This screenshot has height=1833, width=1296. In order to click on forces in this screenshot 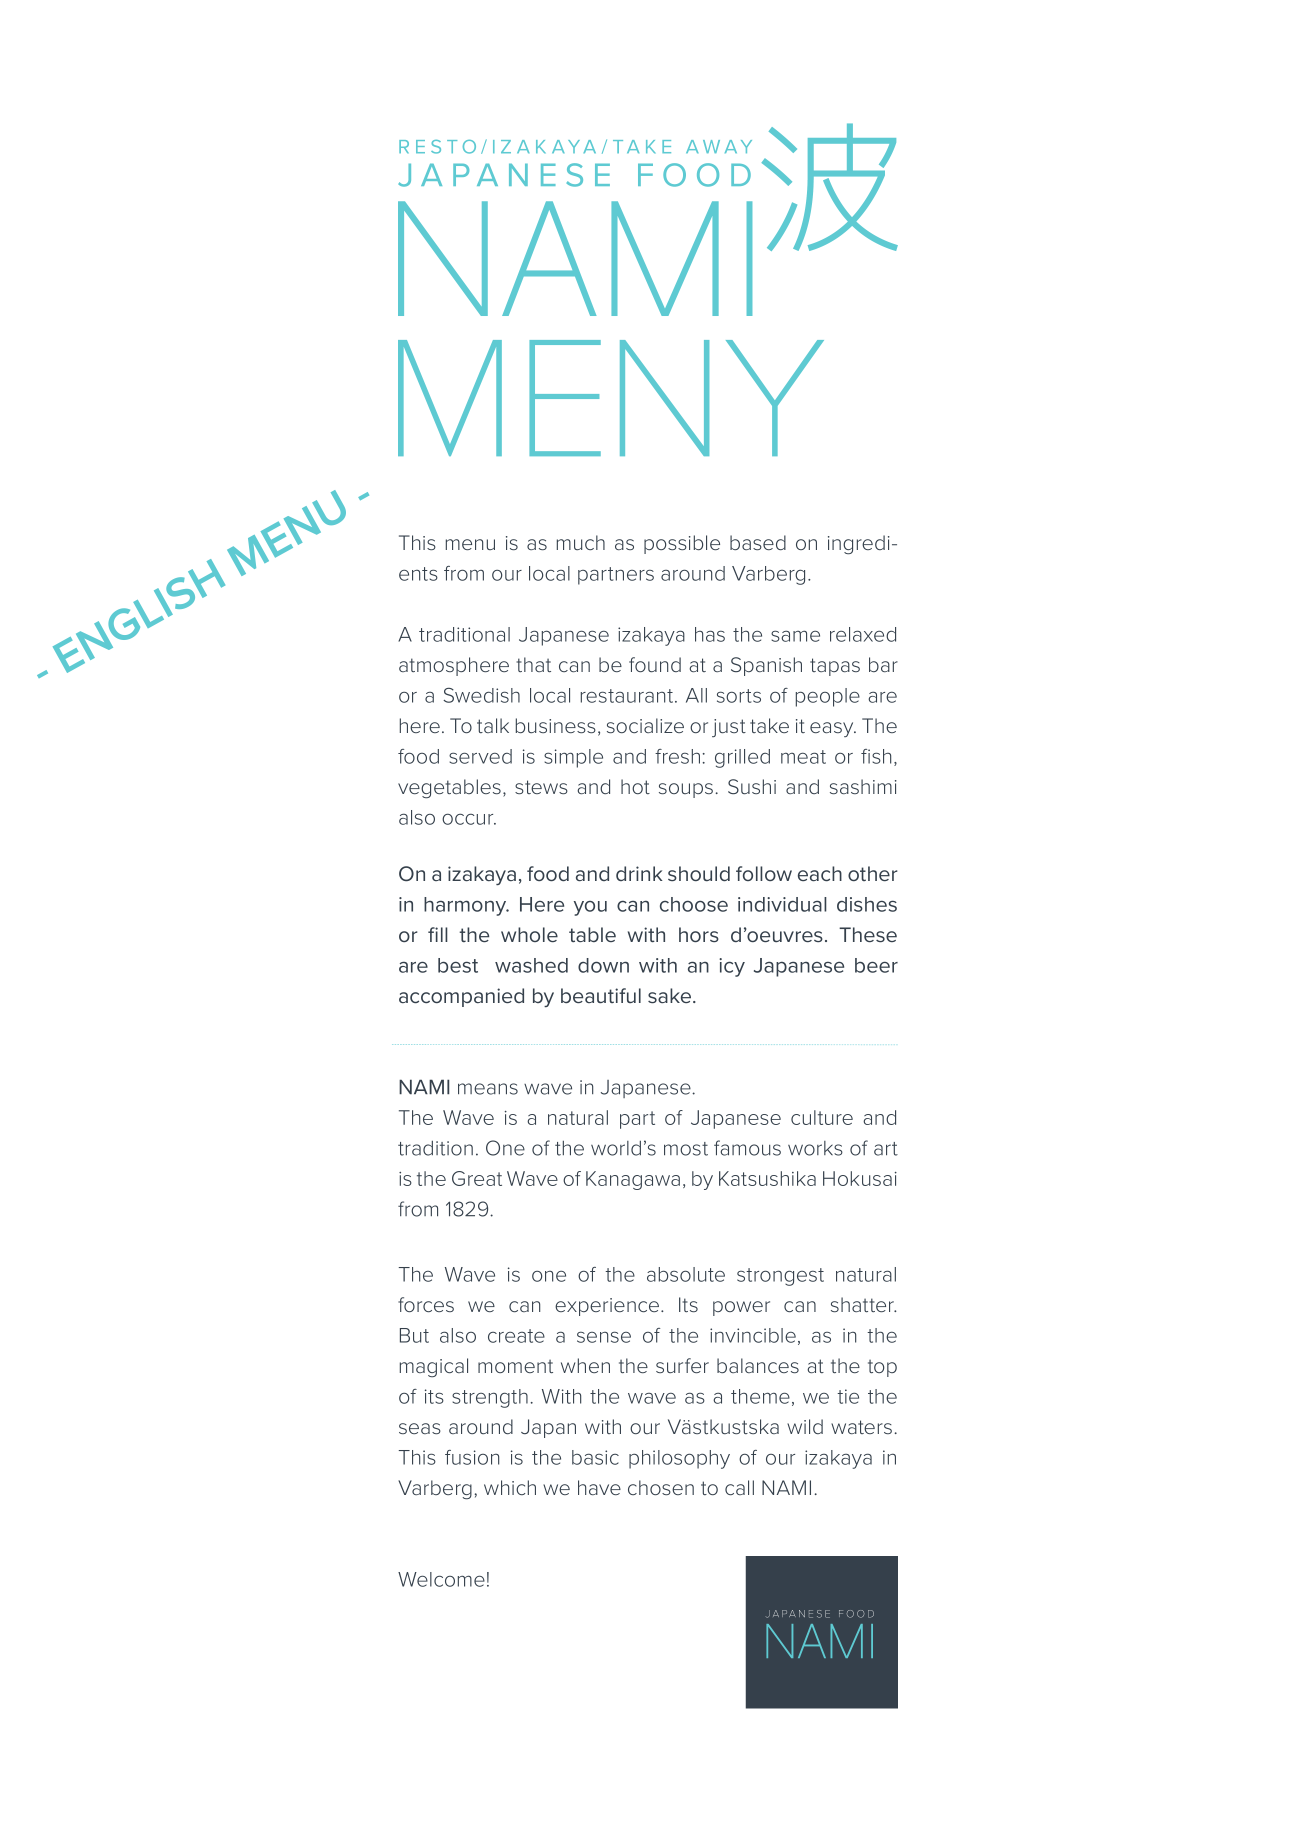, I will do `click(426, 1304)`.
